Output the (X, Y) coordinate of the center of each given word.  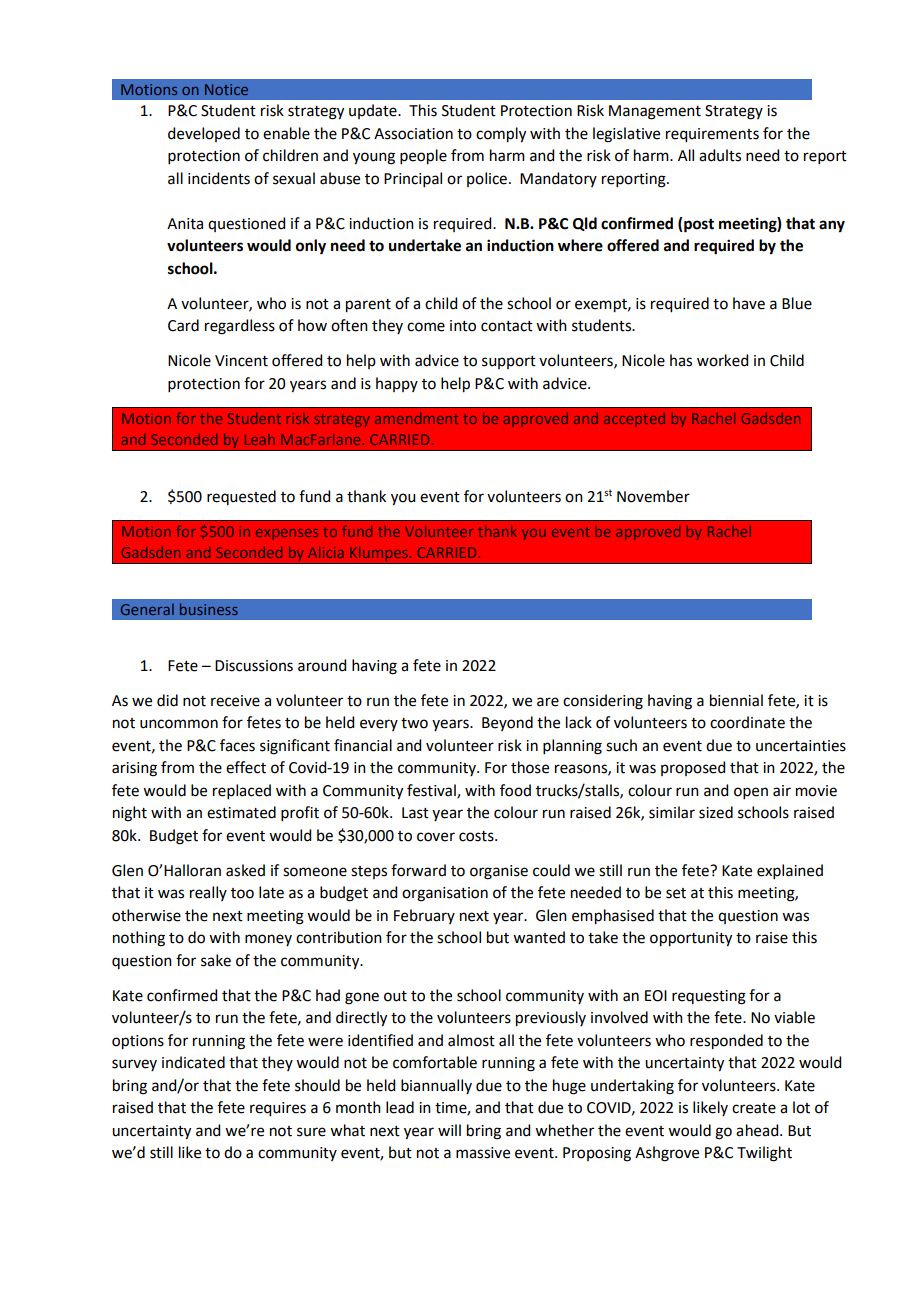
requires (278, 1109)
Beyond (507, 723)
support (509, 362)
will (449, 1130)
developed (204, 134)
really (208, 893)
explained (790, 871)
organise (499, 872)
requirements (712, 135)
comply (501, 135)
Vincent (241, 361)
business (209, 609)
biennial (736, 700)
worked (722, 360)
